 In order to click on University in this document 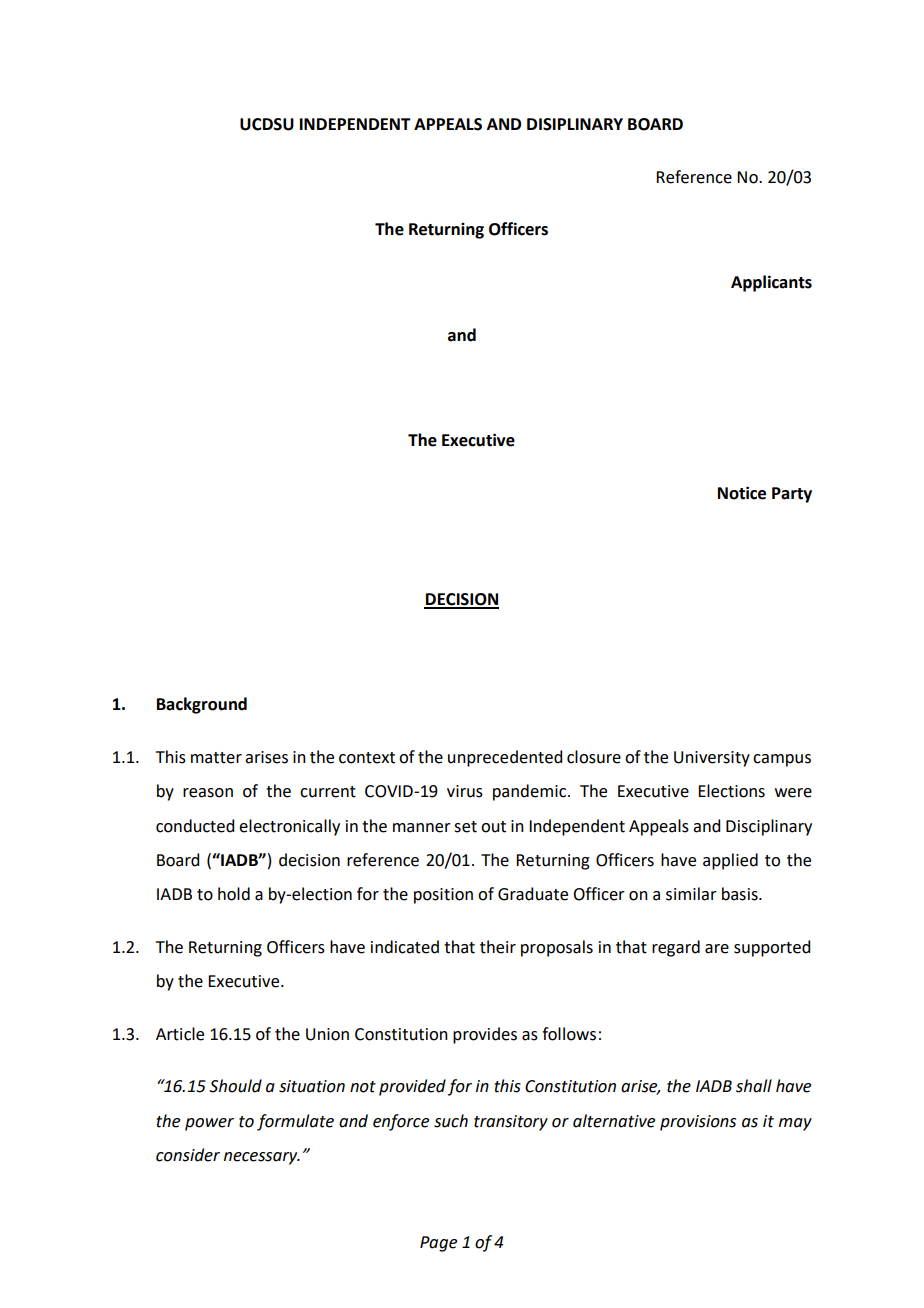, I will do `click(712, 759)`.
